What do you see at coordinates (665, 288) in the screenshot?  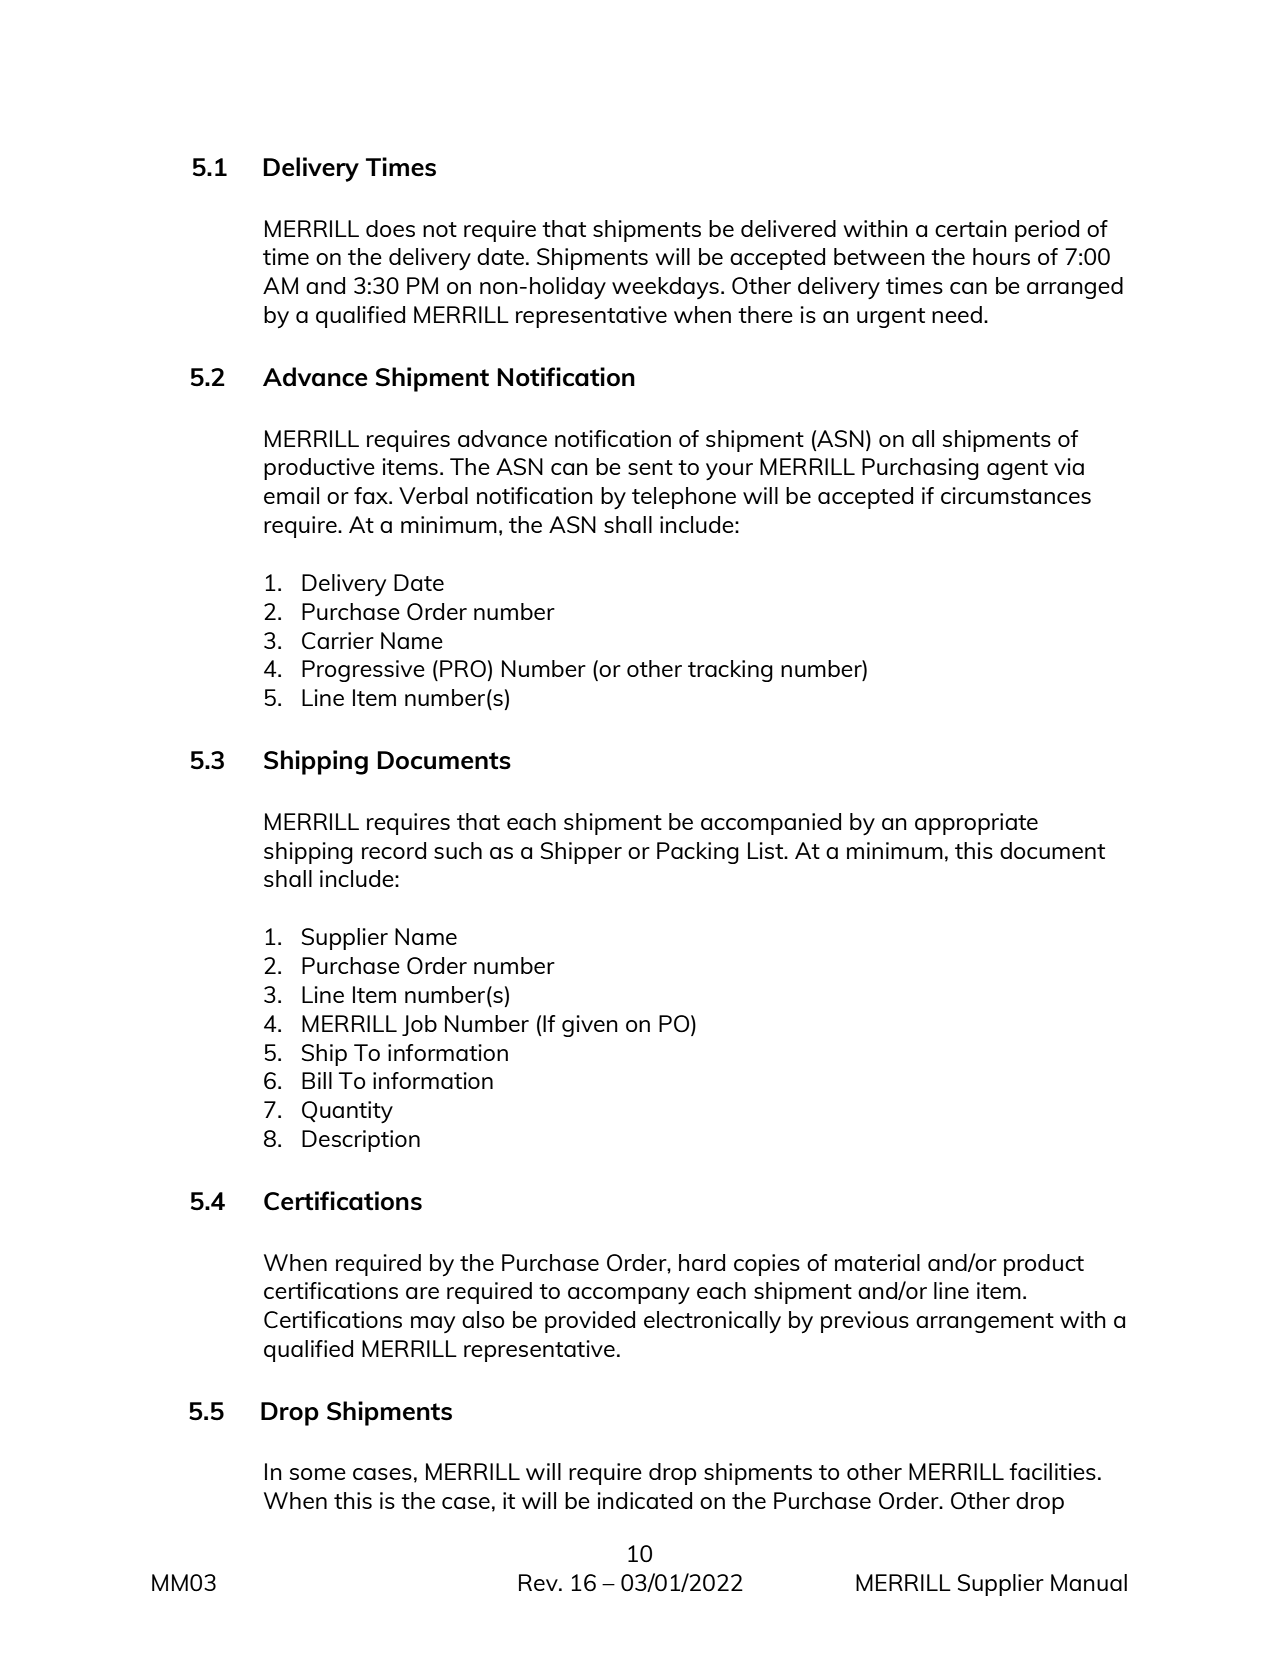 I see `weekdays` at bounding box center [665, 288].
